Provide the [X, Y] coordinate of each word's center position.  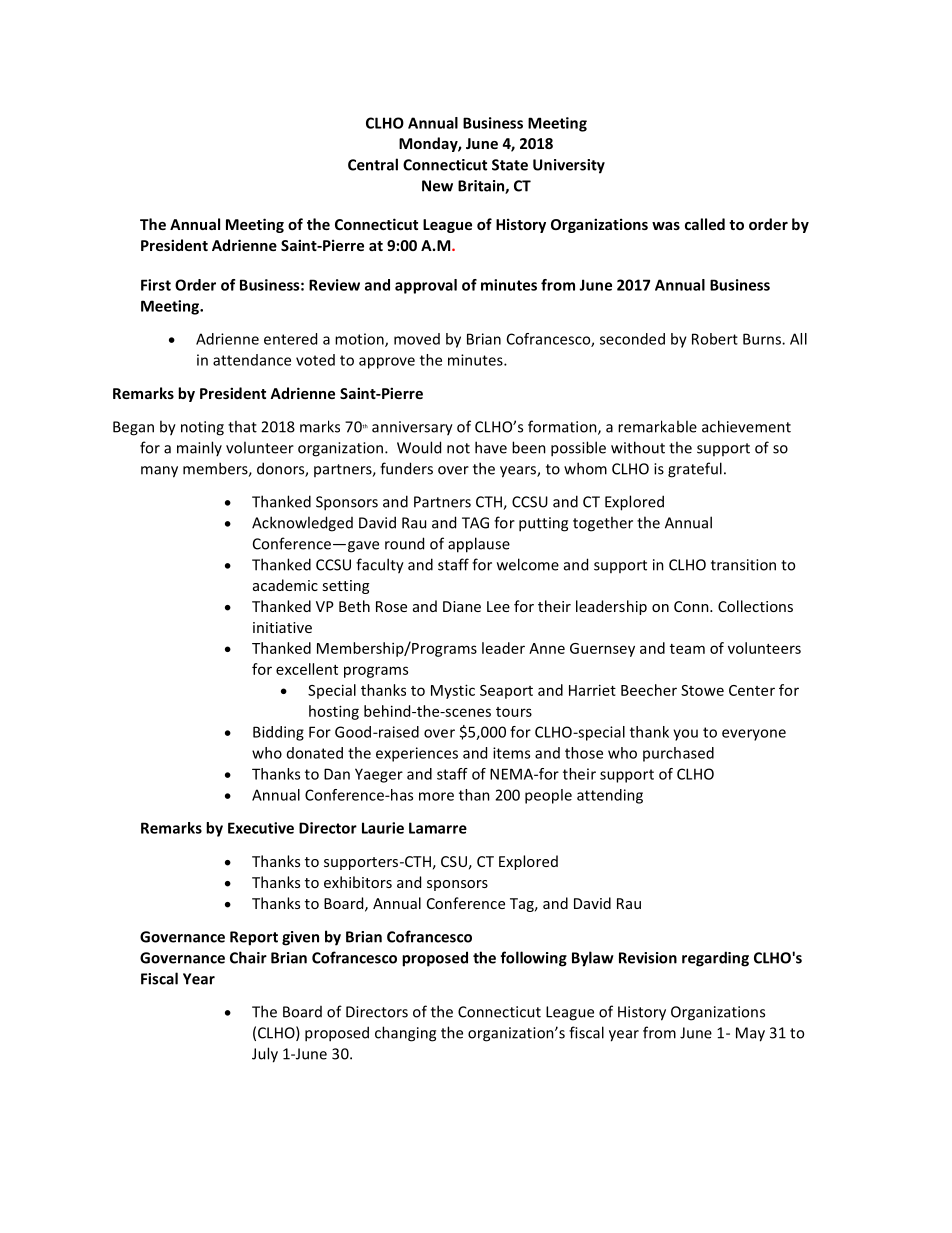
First [156, 285]
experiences [417, 754]
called [705, 224]
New [437, 186]
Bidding [278, 733]
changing [405, 1034]
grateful [695, 470]
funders [406, 468]
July [265, 1055]
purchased [678, 754]
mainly [199, 448]
